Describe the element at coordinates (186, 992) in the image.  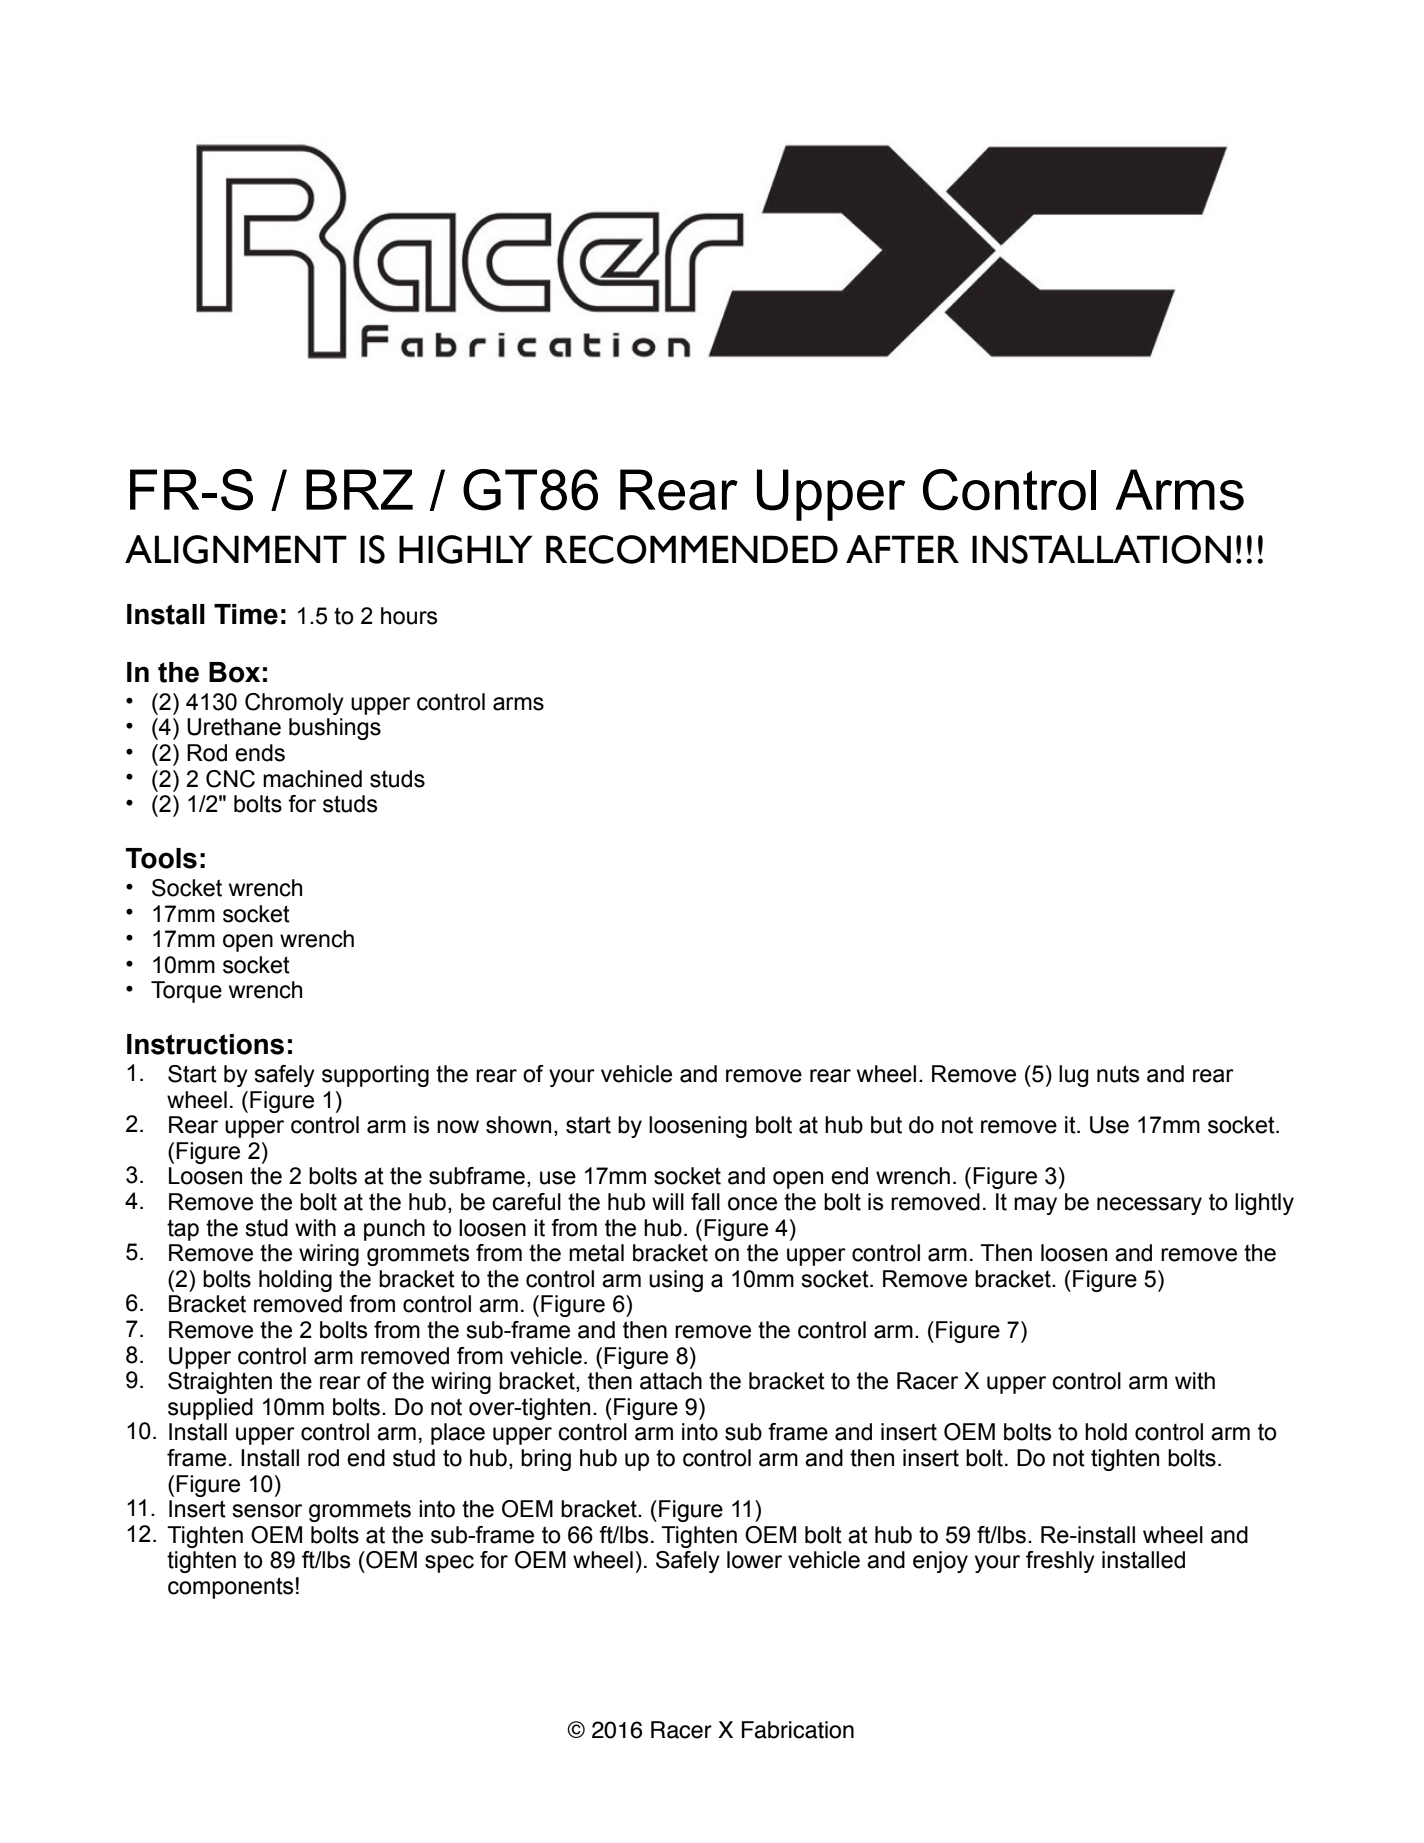
I see `Torque` at that location.
